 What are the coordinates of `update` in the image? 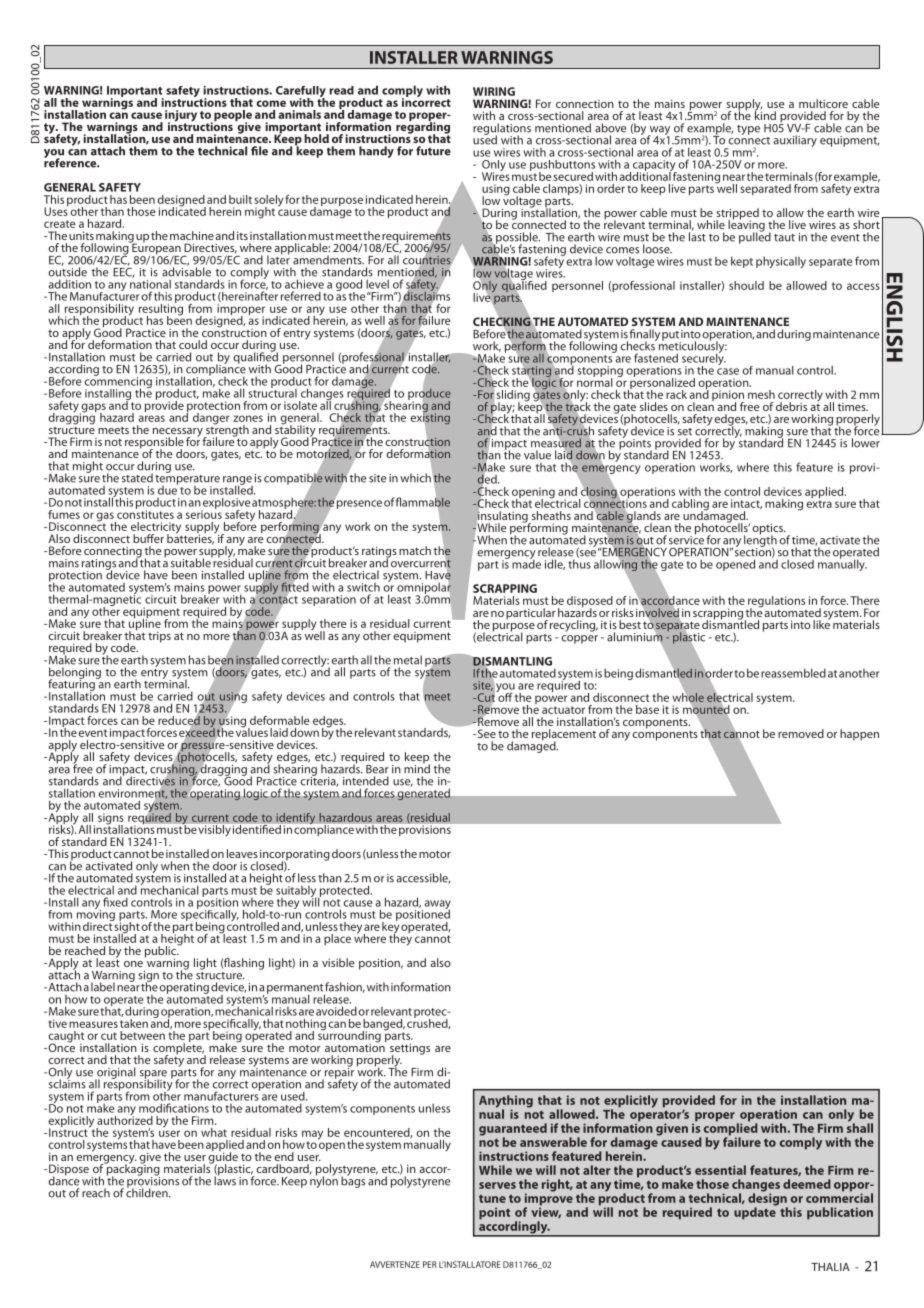 It's located at (755, 1212).
